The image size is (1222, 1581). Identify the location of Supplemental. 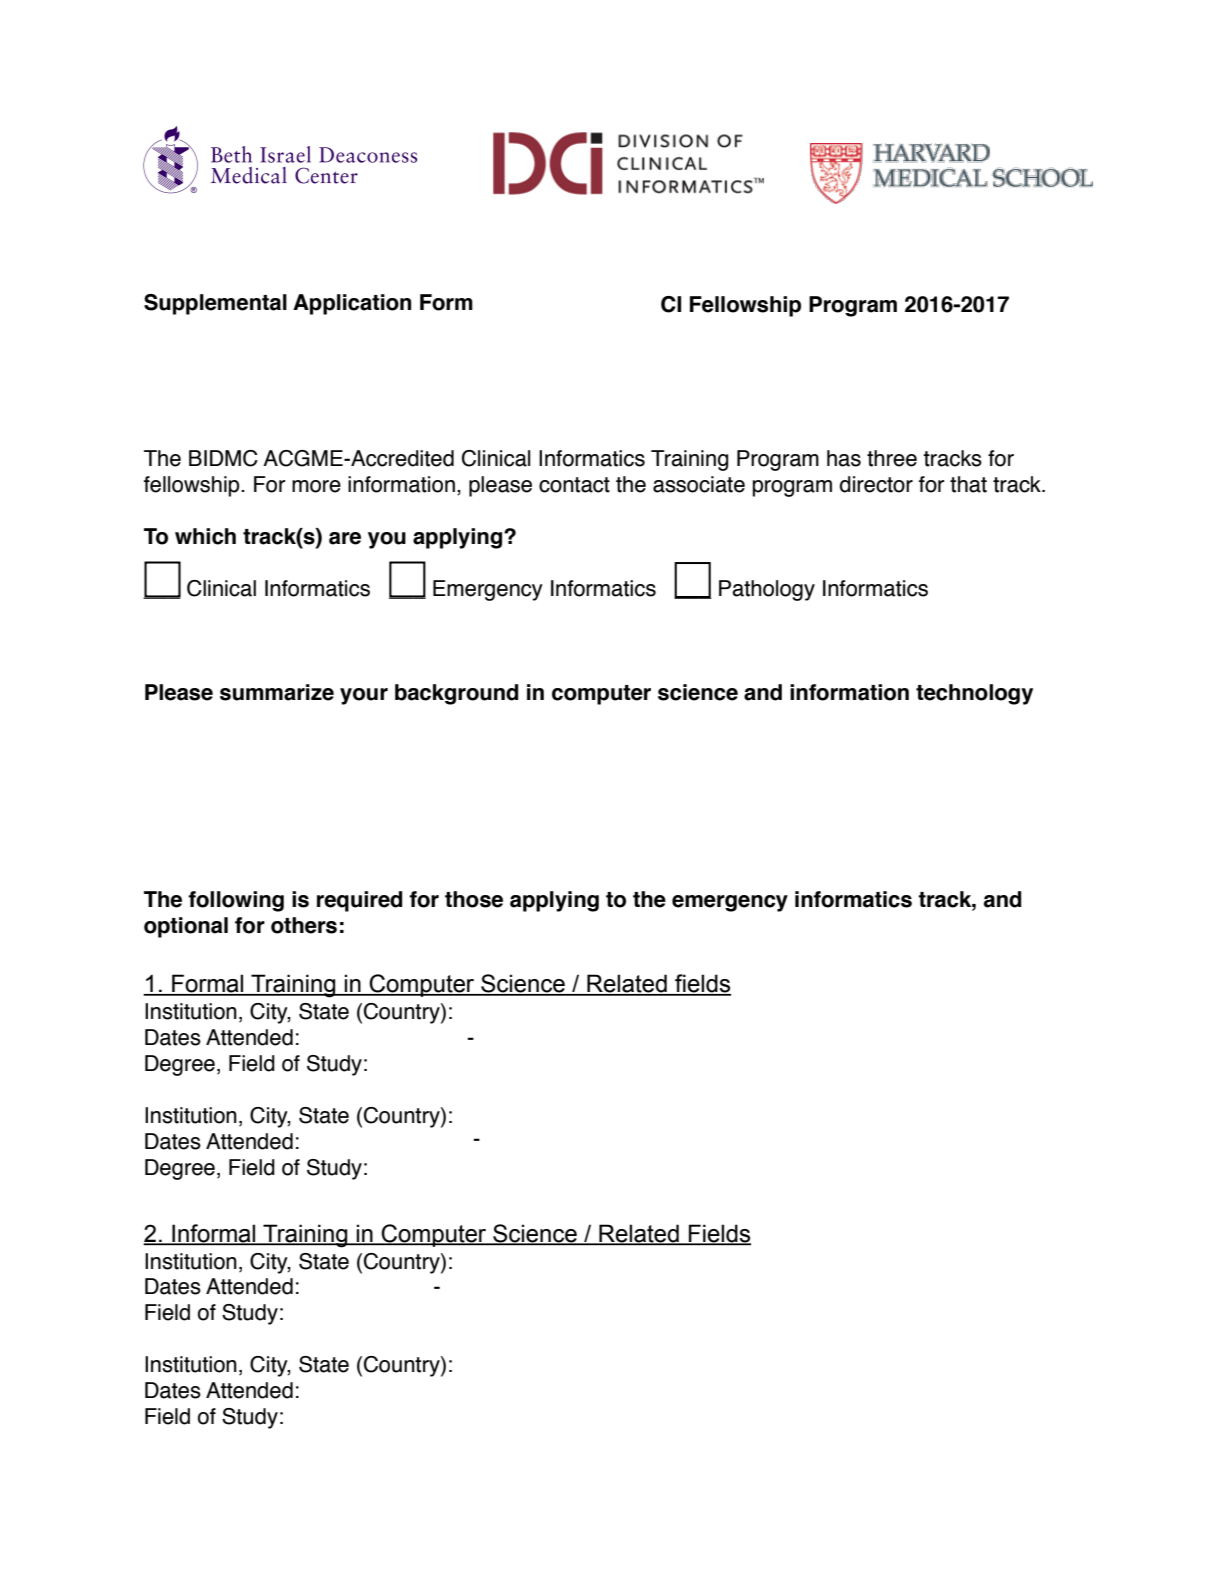
(215, 304).
